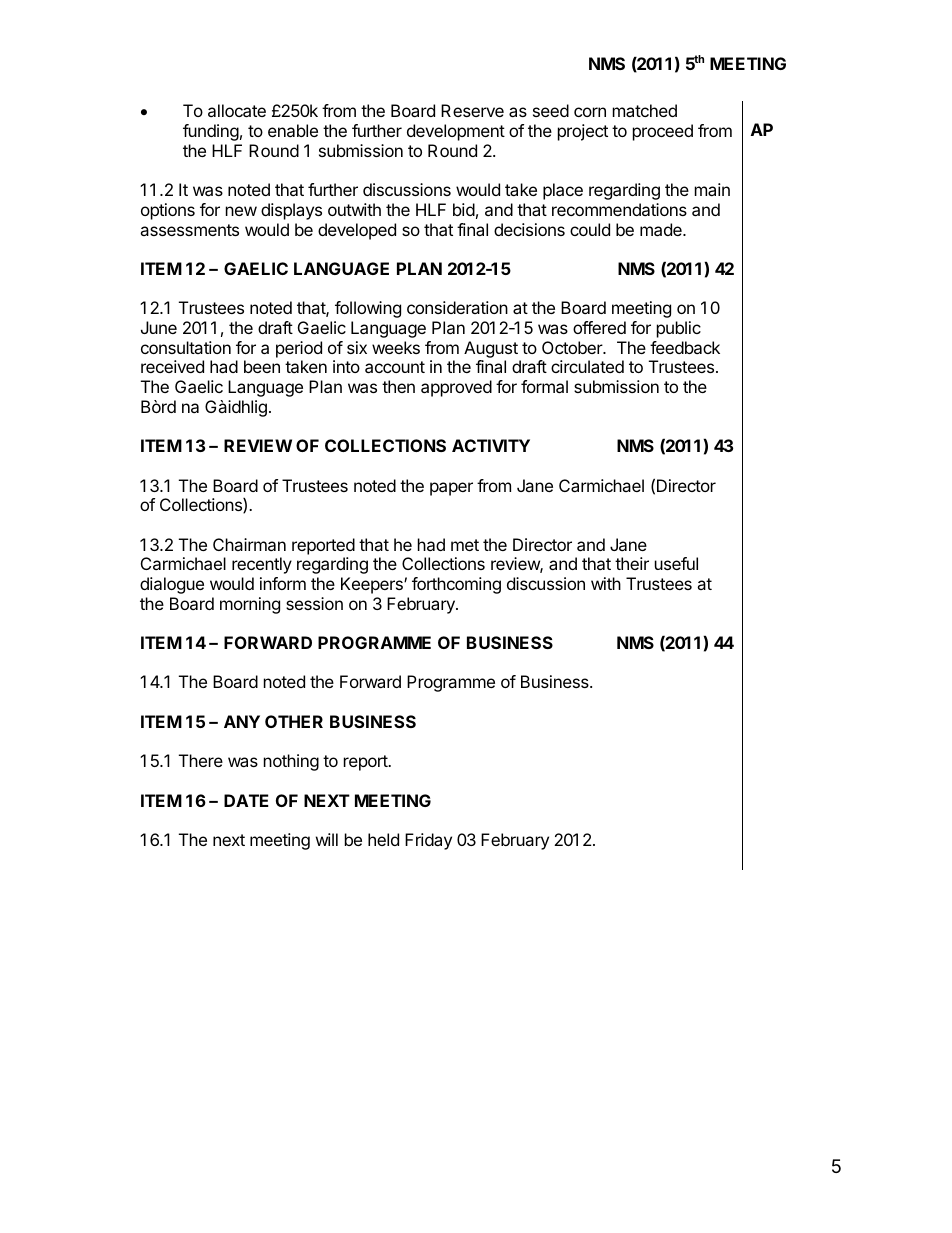 The width and height of the screenshot is (952, 1233). What do you see at coordinates (456, 132) in the screenshot?
I see `development` at bounding box center [456, 132].
